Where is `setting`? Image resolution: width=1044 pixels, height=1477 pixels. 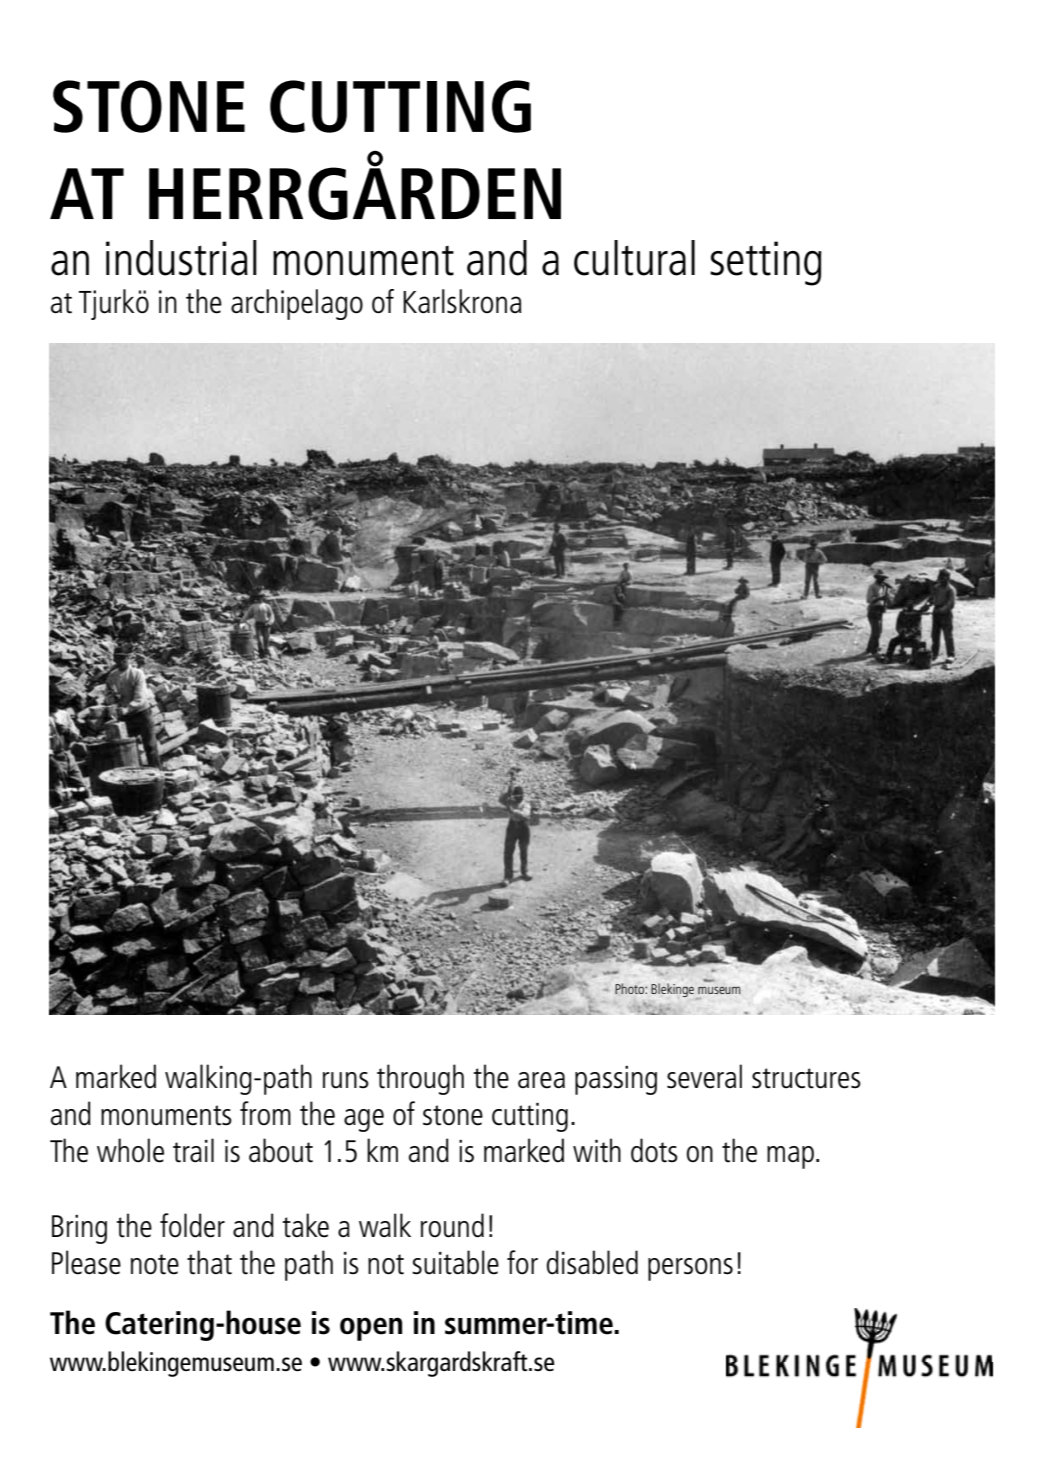 setting is located at coordinates (766, 263).
